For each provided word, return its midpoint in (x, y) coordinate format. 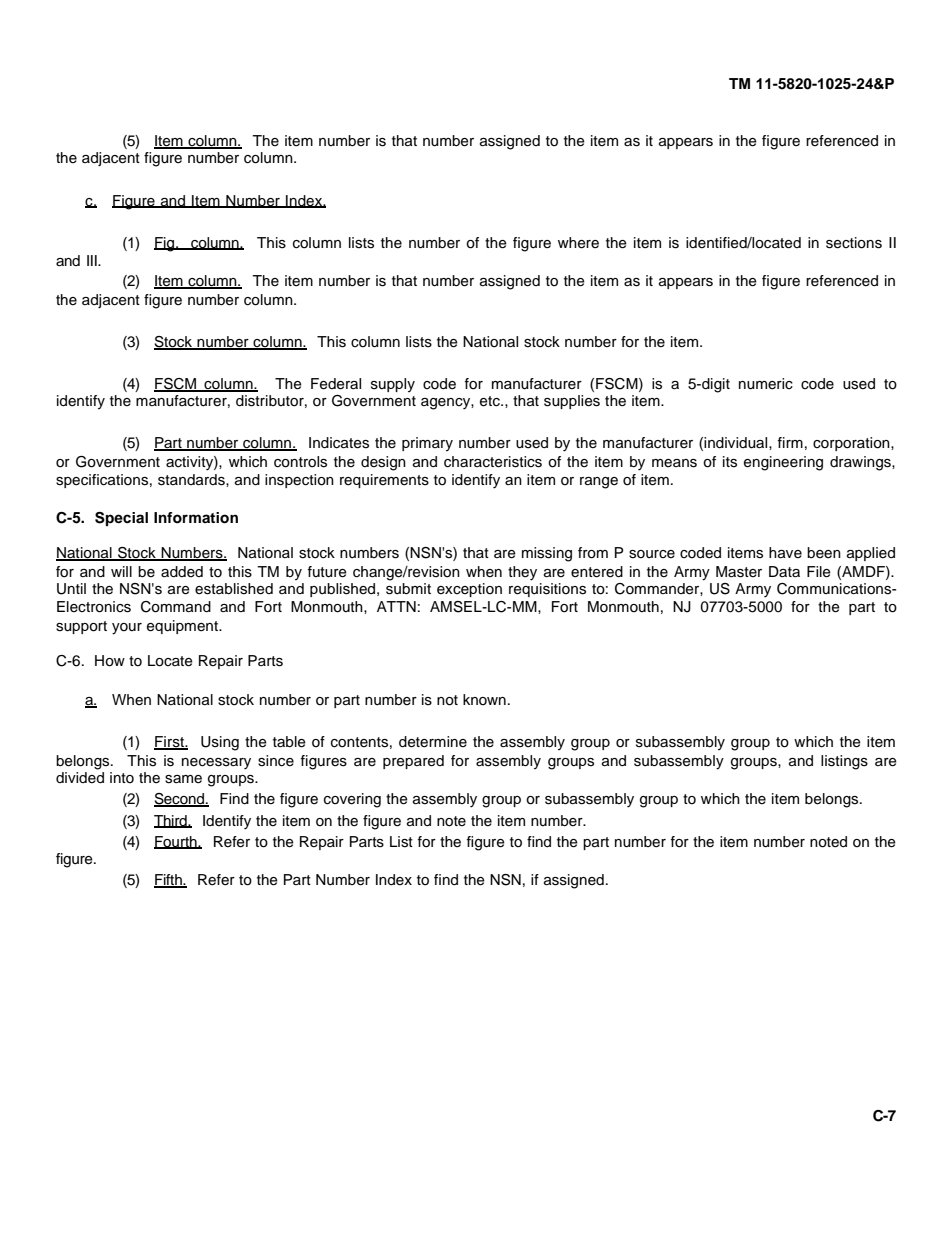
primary (427, 444)
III (93, 260)
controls (300, 462)
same (183, 779)
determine (433, 742)
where (578, 243)
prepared (413, 762)
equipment (184, 627)
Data (784, 571)
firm (790, 442)
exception (469, 590)
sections (854, 243)
